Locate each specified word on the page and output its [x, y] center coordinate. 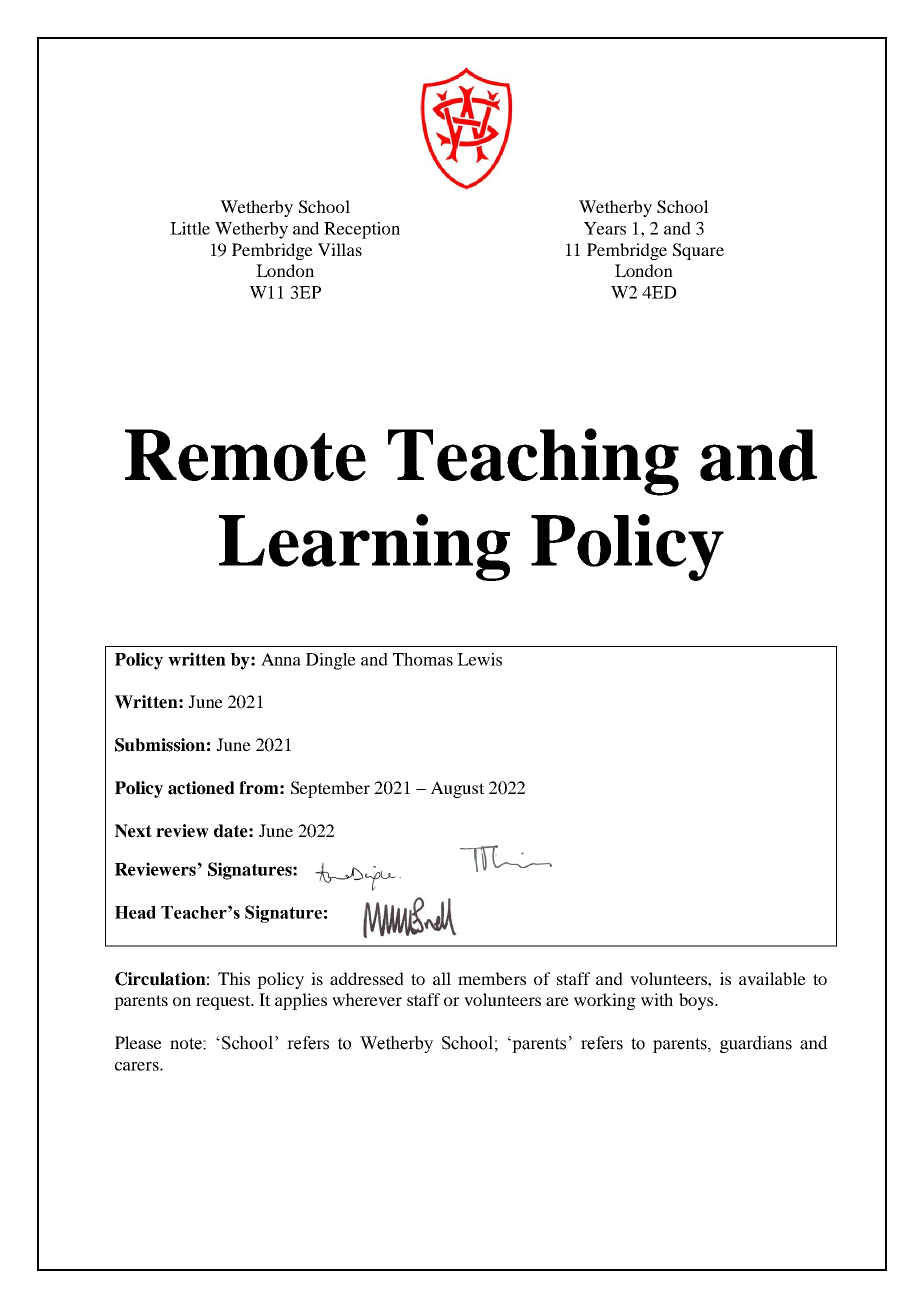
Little [190, 228]
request [224, 1002]
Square [698, 251]
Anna [281, 659]
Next [133, 831]
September [330, 789]
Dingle [331, 661]
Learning [364, 547]
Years [605, 228]
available [772, 978]
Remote [245, 455]
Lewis [479, 659]
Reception [362, 230]
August [457, 789]
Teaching [533, 462]
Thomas [423, 659]
